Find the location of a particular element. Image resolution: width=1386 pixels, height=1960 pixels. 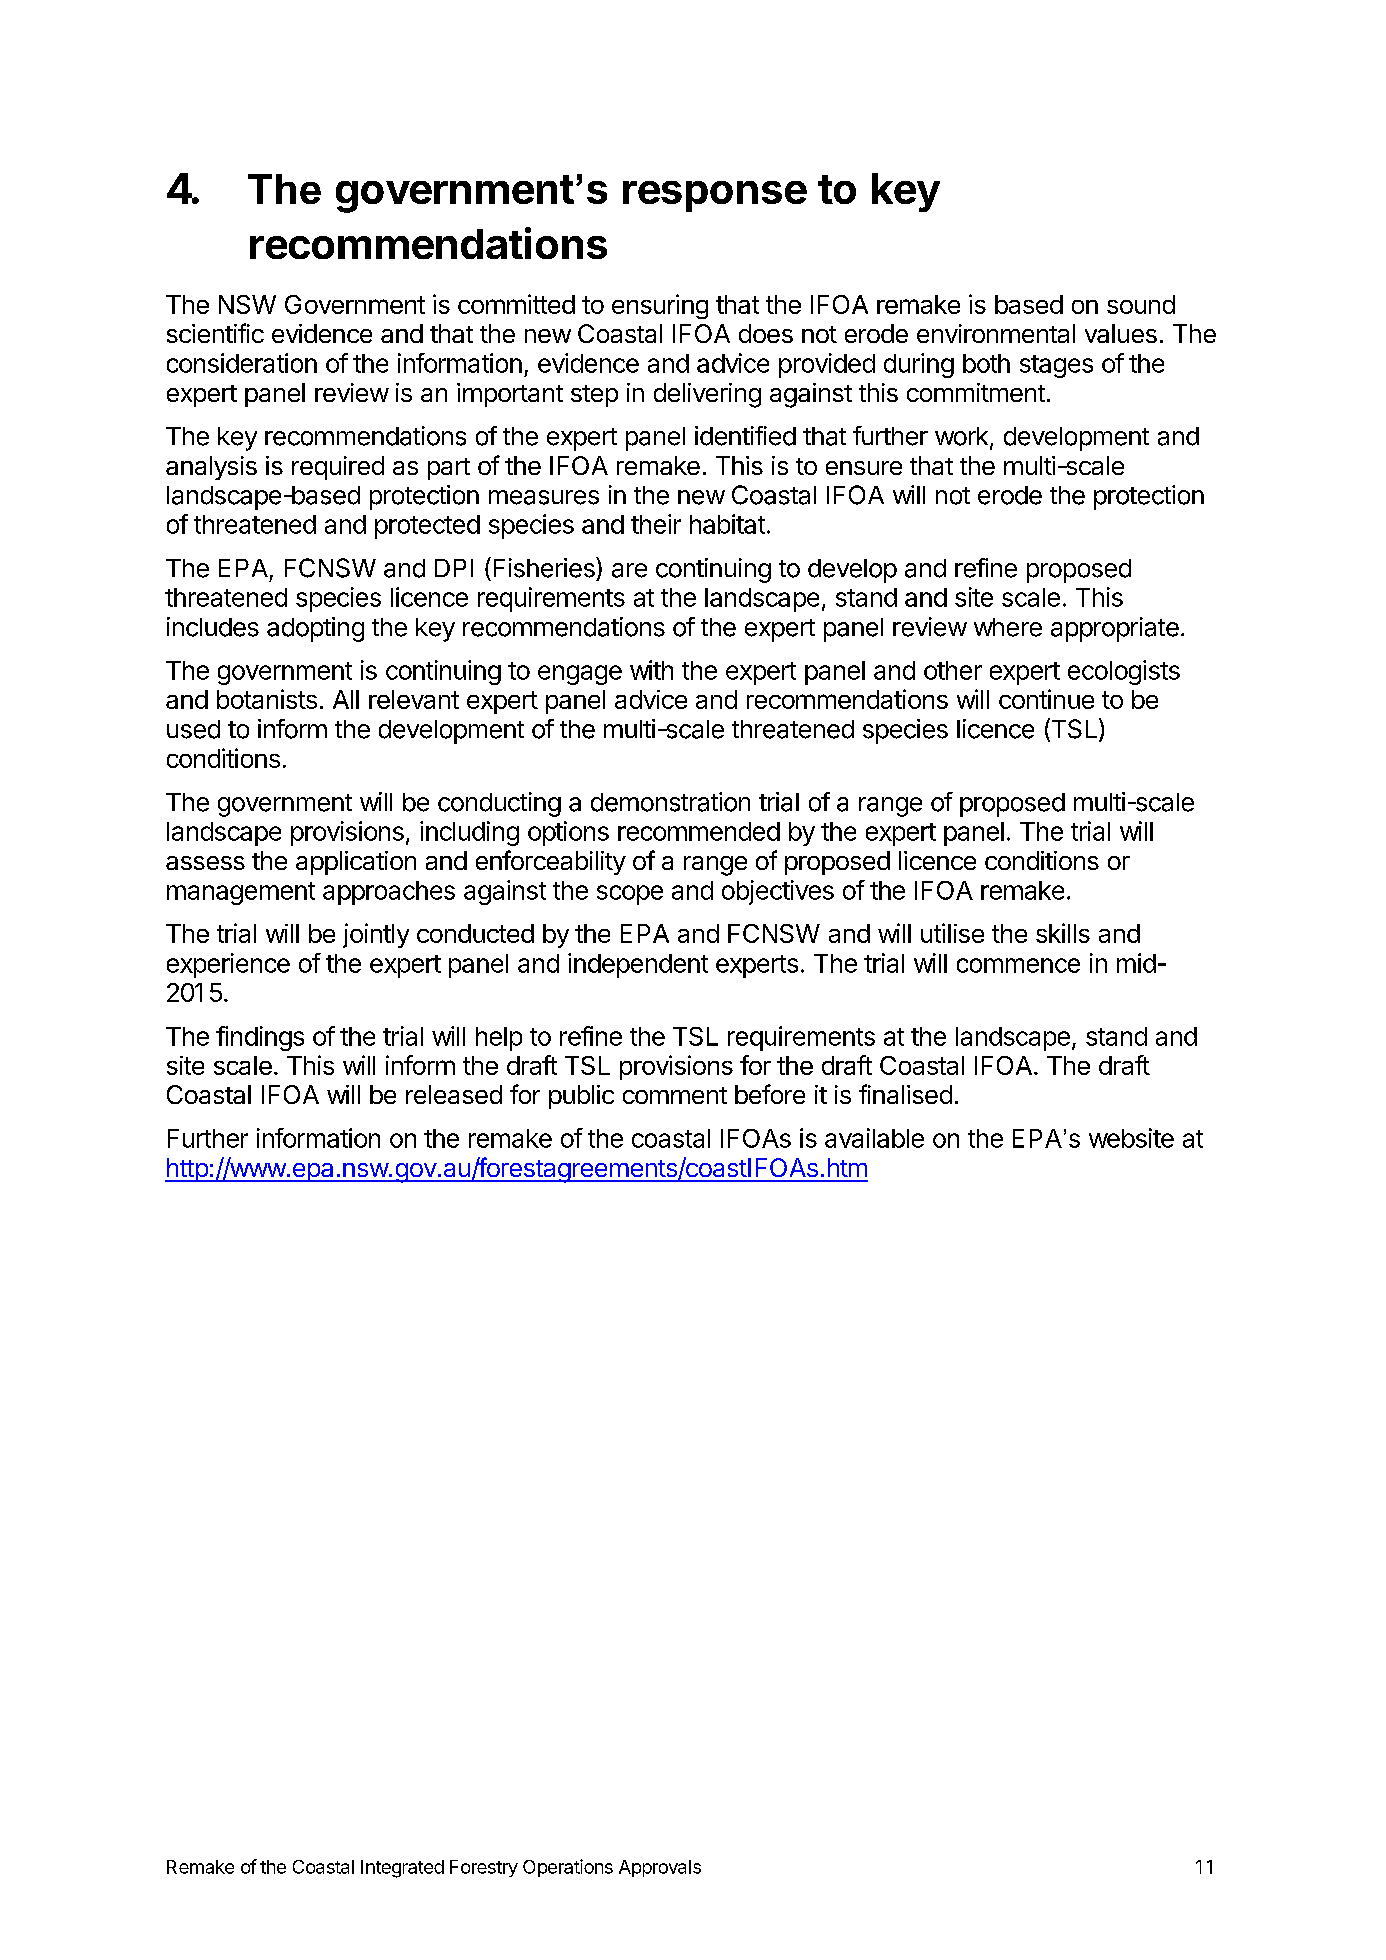

scientific is located at coordinates (215, 333).
